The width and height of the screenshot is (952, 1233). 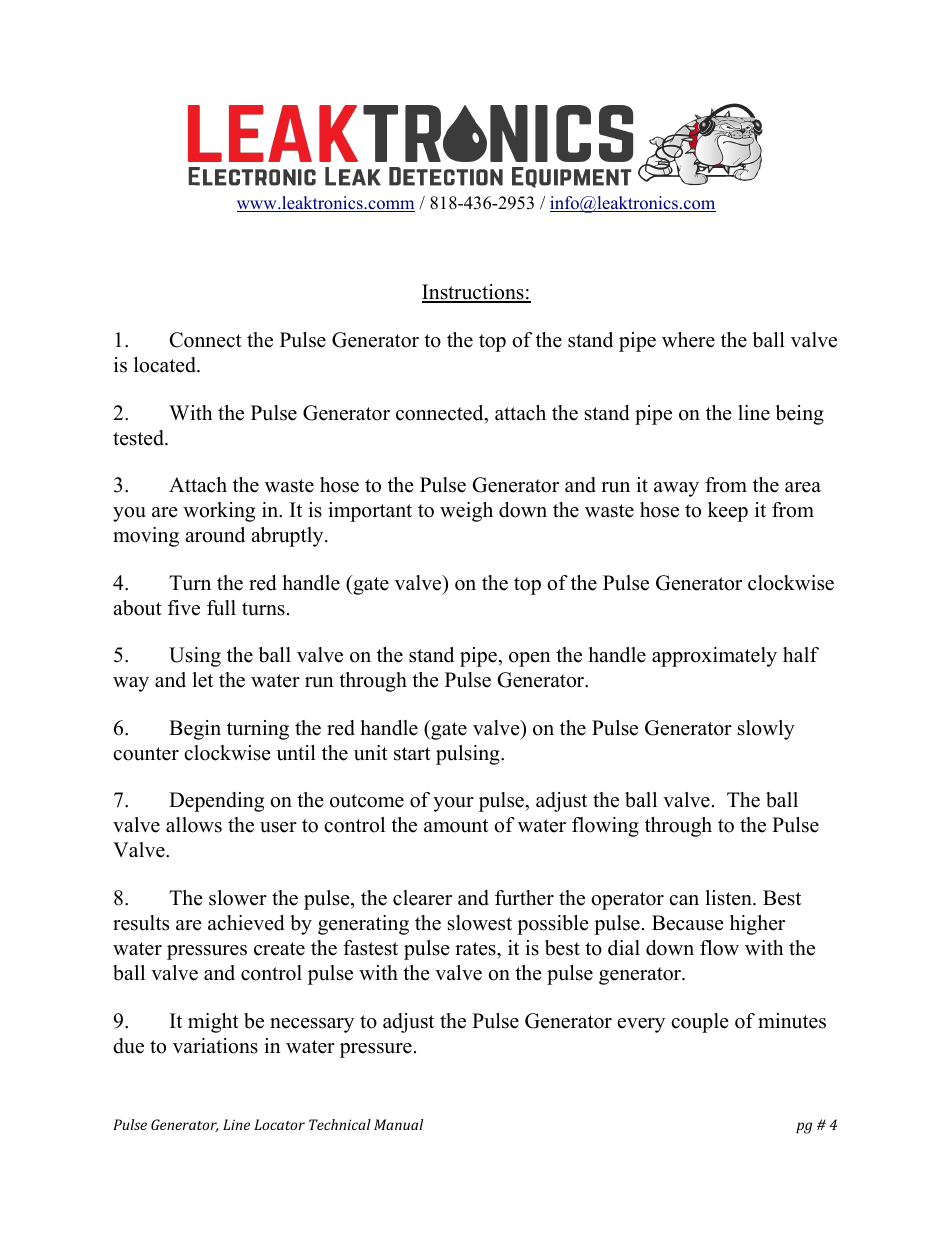 I want to click on Instructions, so click(x=474, y=293).
